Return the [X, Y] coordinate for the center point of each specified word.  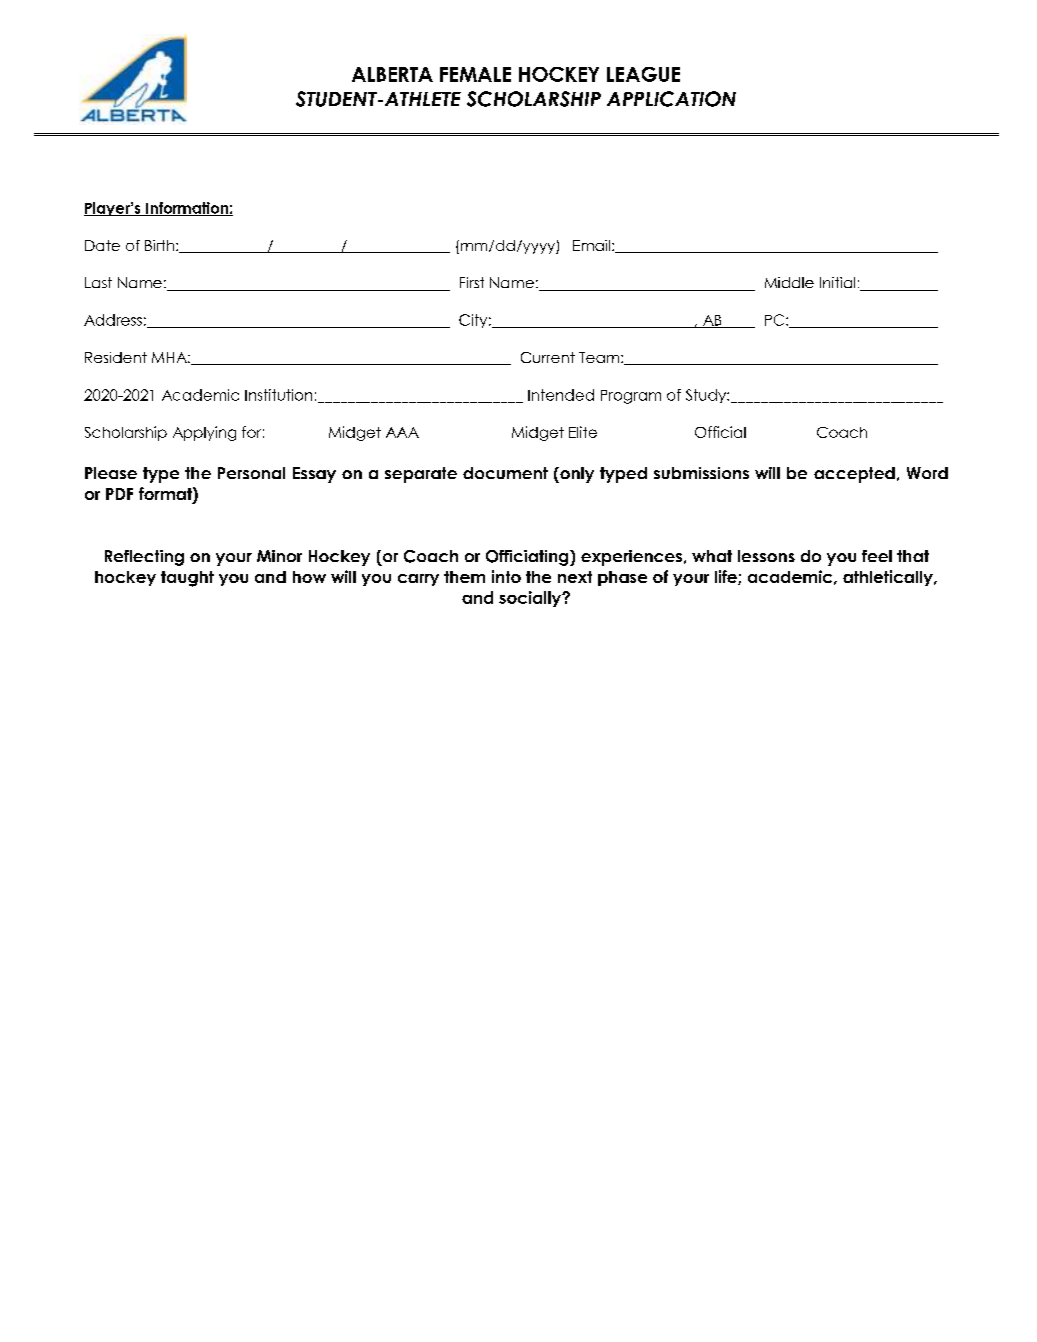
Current [548, 357]
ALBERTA [392, 74]
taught [187, 579]
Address [113, 320]
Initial [837, 282]
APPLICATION [671, 99]
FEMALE [475, 74]
